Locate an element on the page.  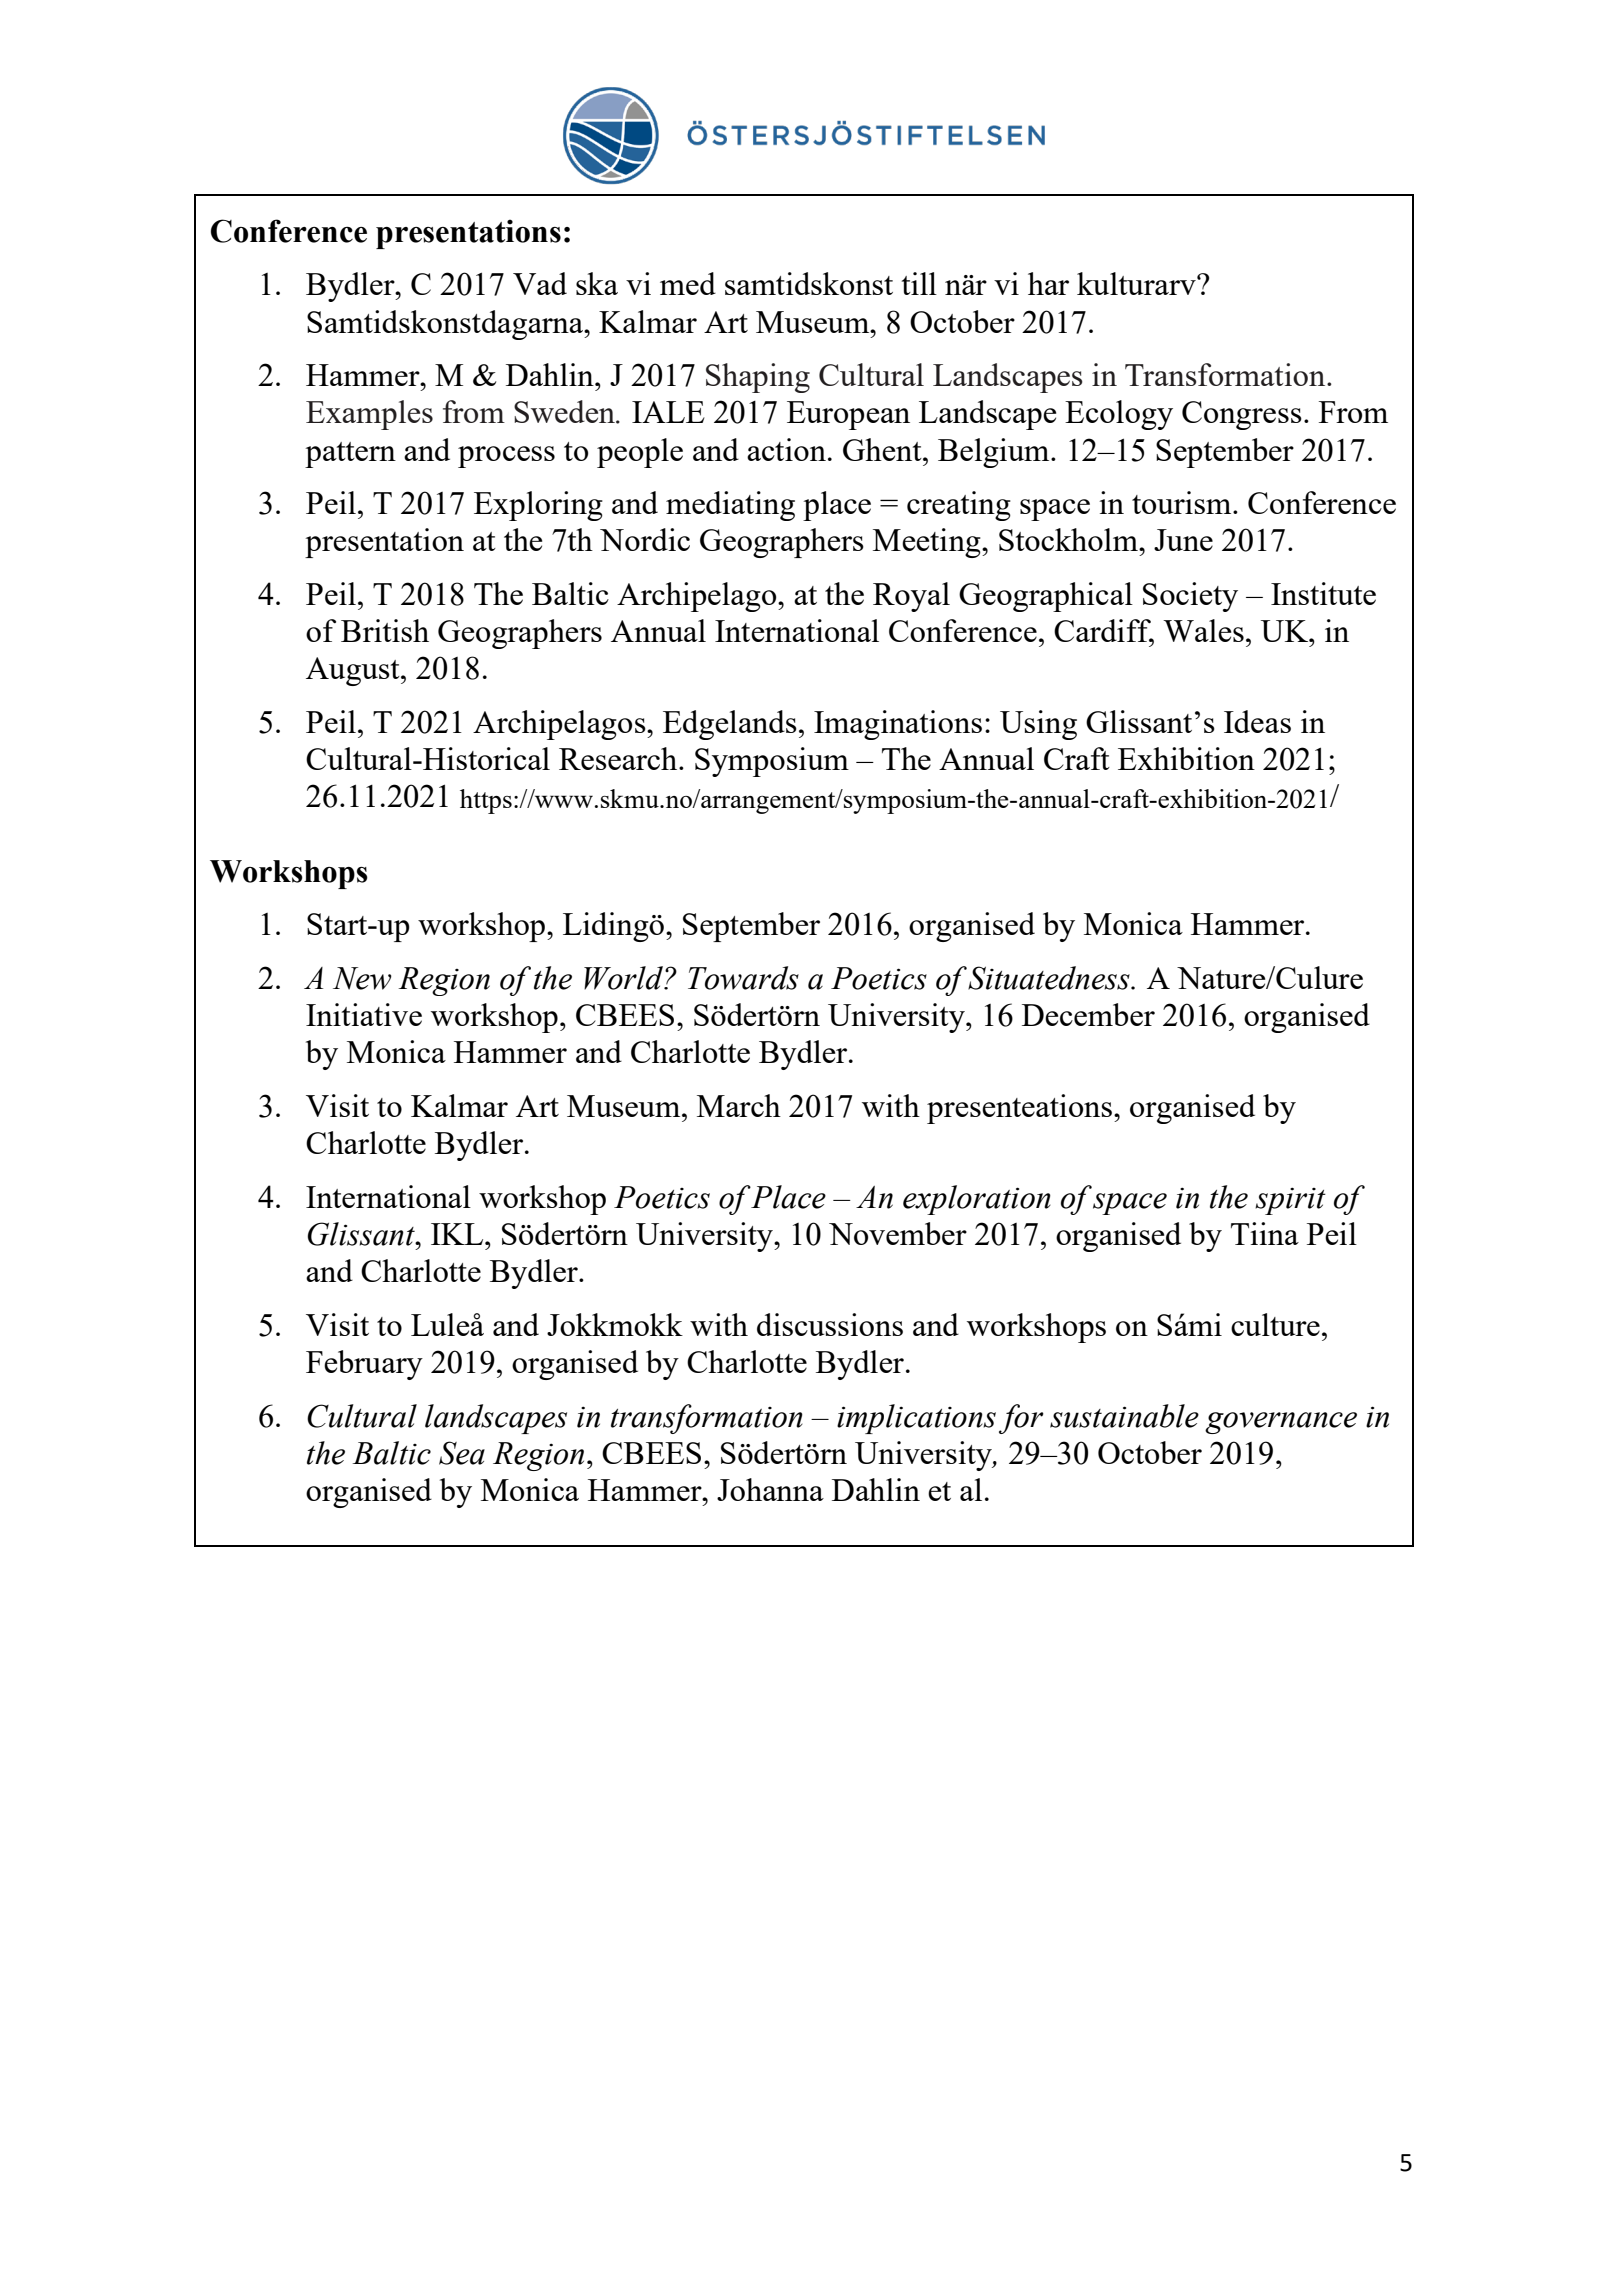
Society is located at coordinates (1190, 597).
